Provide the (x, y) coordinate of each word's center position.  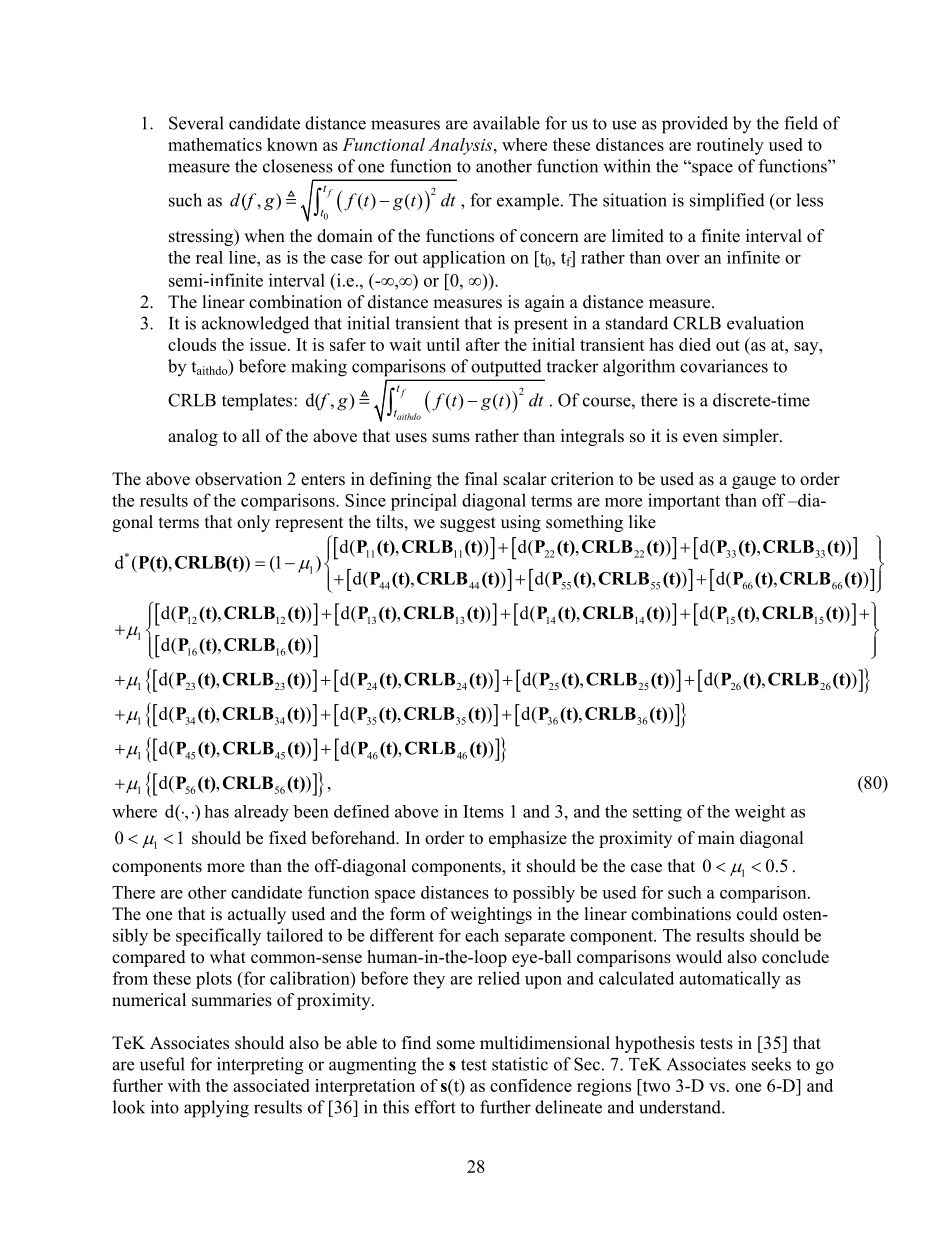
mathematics (215, 144)
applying (216, 1109)
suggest (468, 524)
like (642, 522)
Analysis (461, 146)
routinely (730, 146)
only (253, 523)
